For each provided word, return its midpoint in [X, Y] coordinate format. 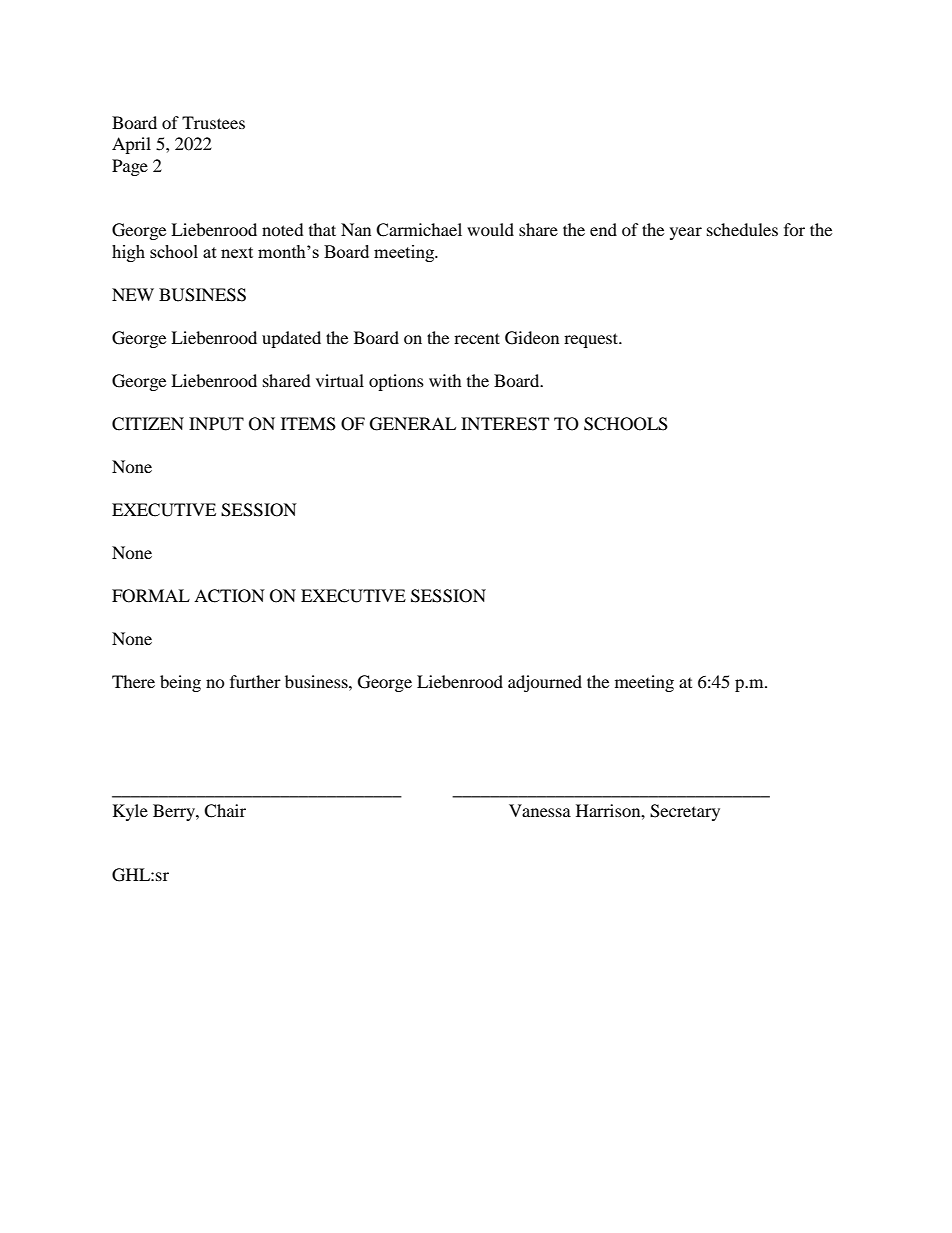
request [592, 340]
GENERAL [413, 424]
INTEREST [505, 424]
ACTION [229, 596]
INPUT [216, 424]
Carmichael [419, 230]
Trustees [213, 122]
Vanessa [540, 810]
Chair [225, 811]
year [686, 233]
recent [477, 338]
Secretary [685, 812]
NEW [133, 294]
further [255, 681]
